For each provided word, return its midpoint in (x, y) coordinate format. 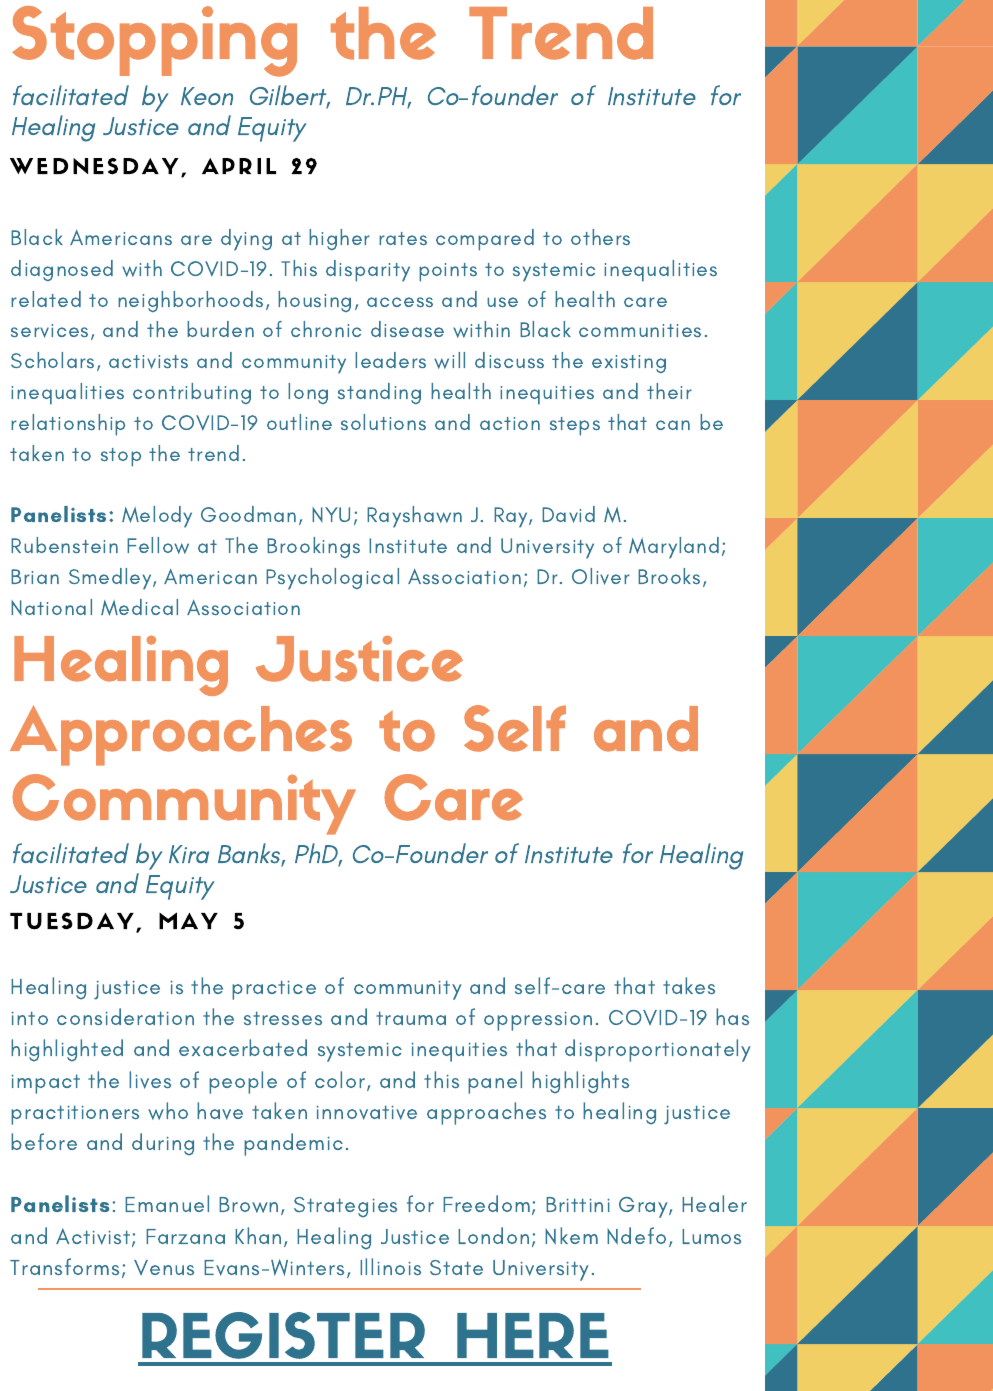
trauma (411, 1018)
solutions (383, 422)
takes (689, 985)
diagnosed (62, 270)
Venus (164, 1267)
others (600, 237)
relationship (68, 425)
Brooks (669, 576)
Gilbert (290, 96)
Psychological (332, 579)
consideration (125, 1016)
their (669, 391)
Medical (139, 607)
